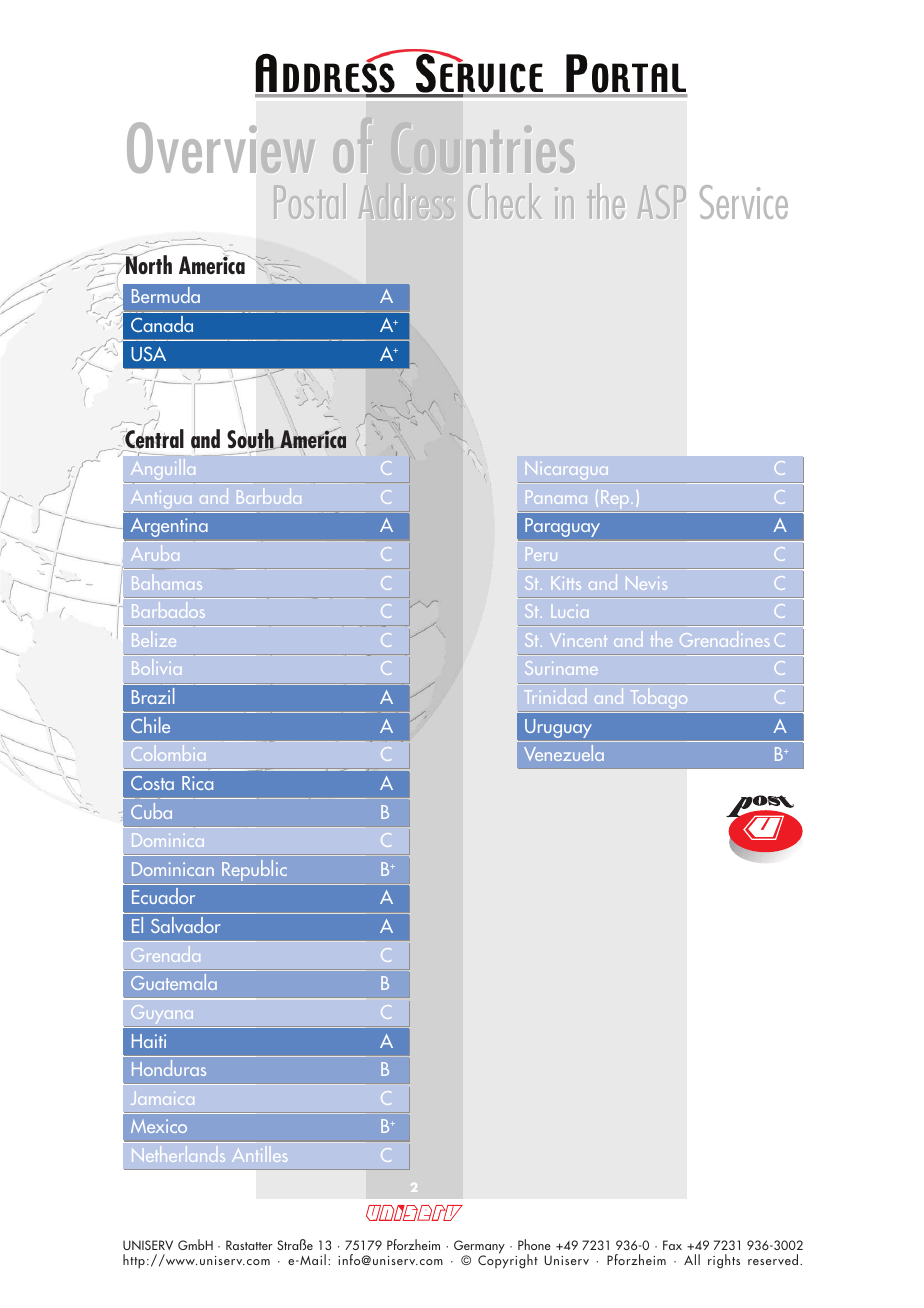  I want to click on Colombia, so click(168, 753).
